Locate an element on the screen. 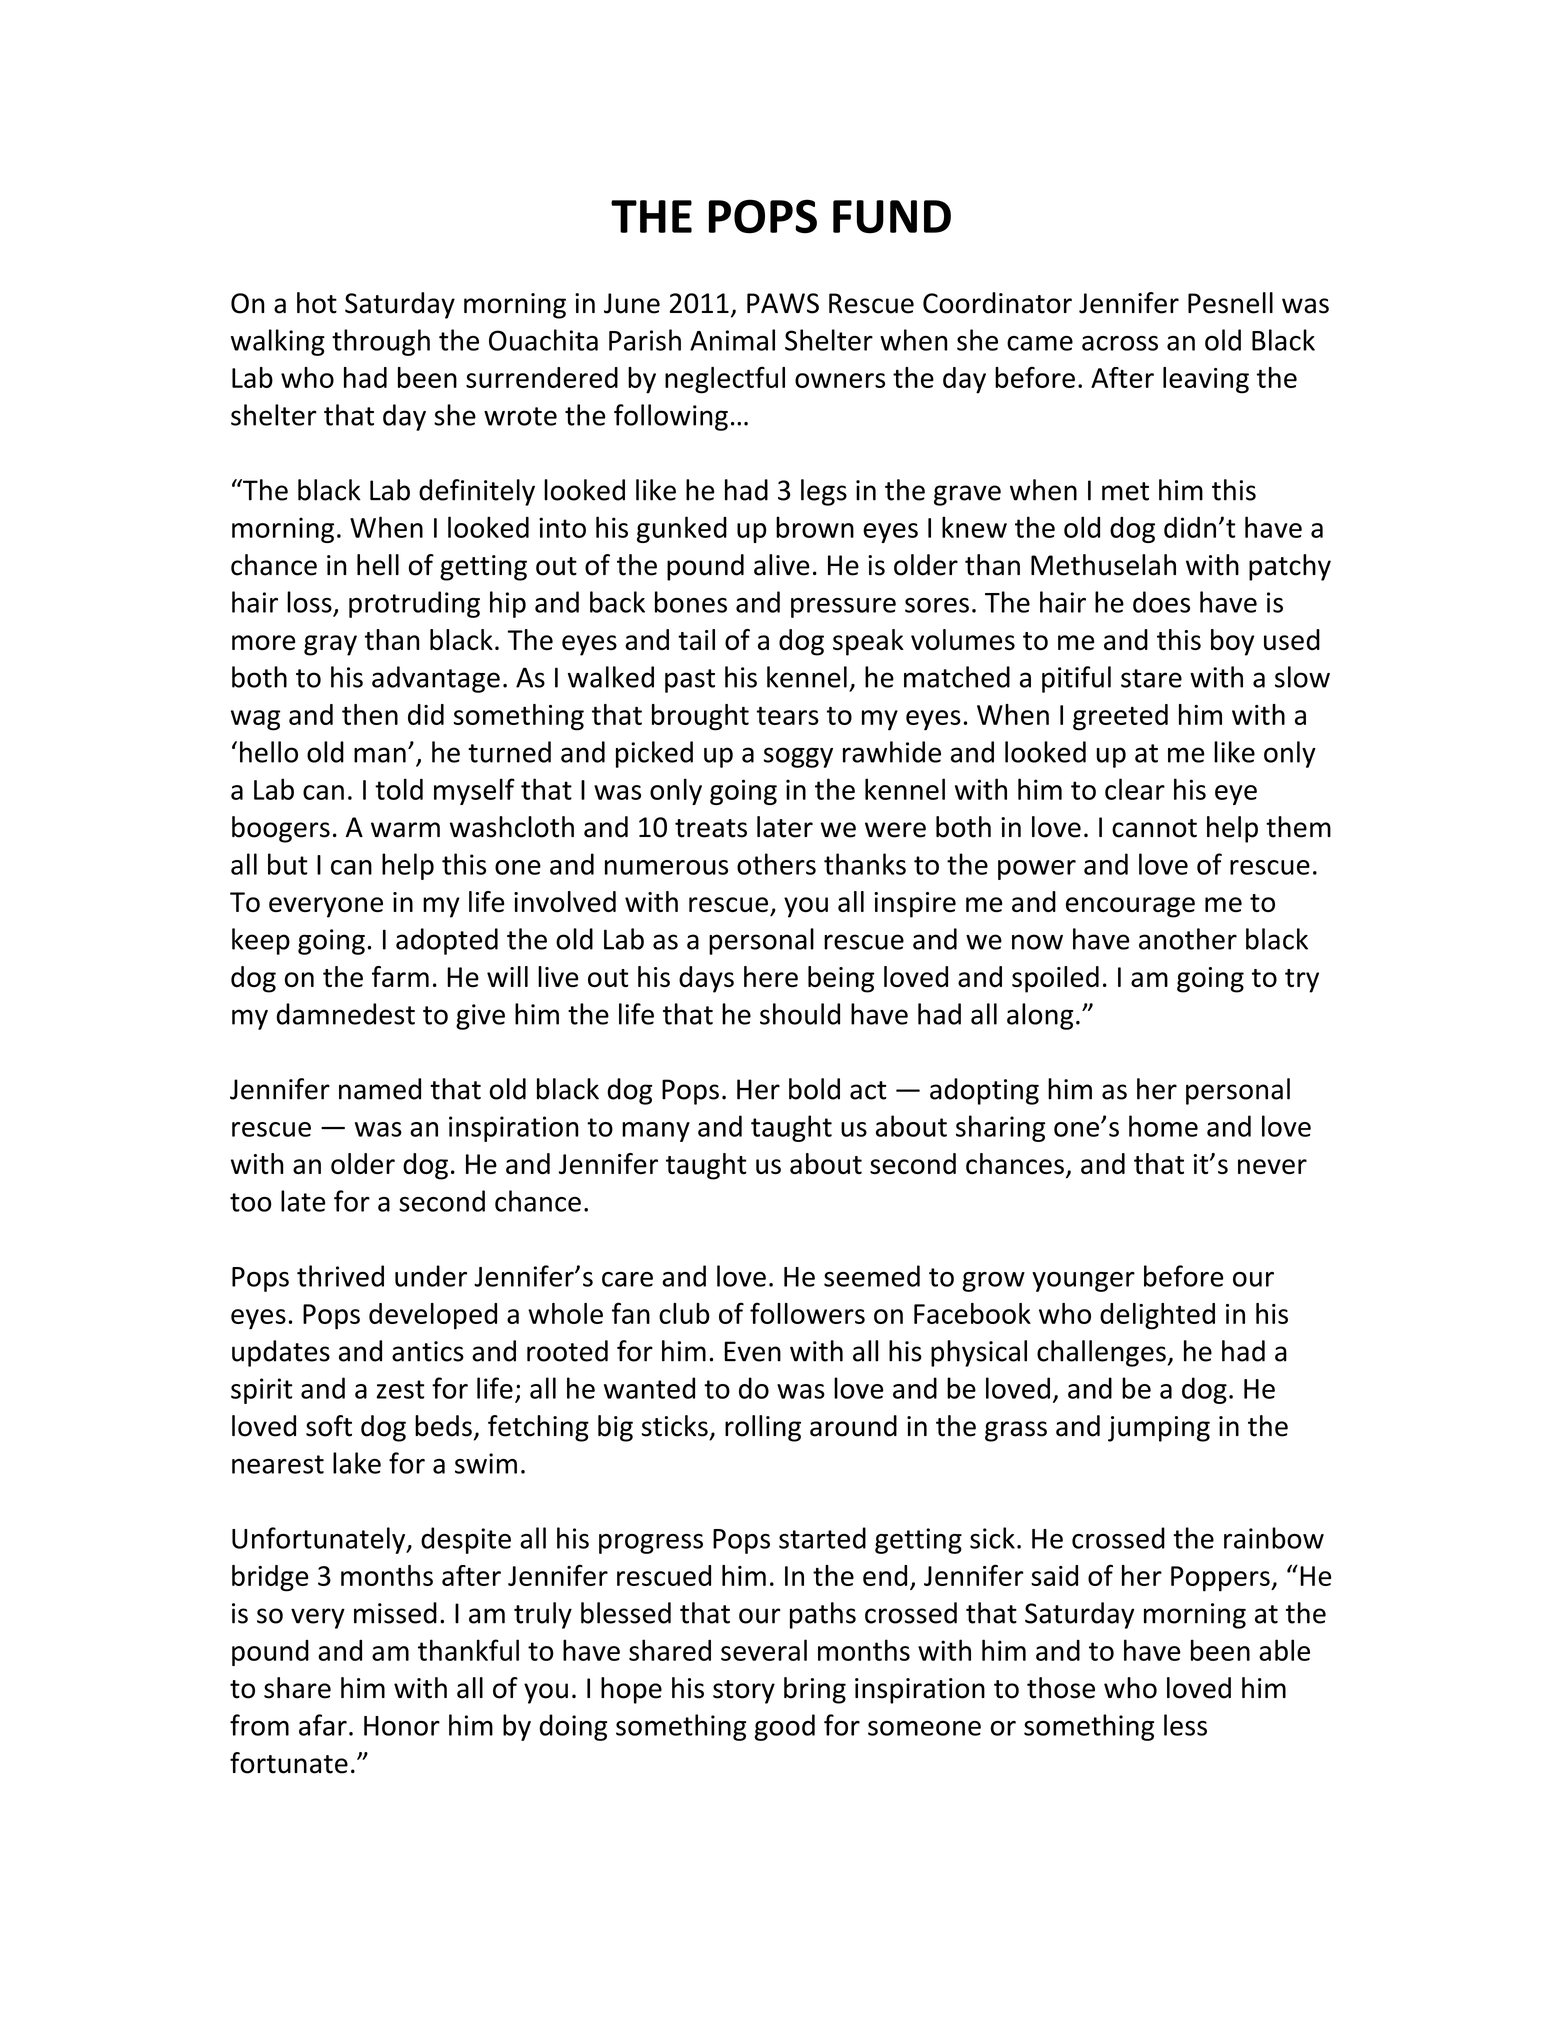 The image size is (1564, 2024). hot is located at coordinates (317, 303).
